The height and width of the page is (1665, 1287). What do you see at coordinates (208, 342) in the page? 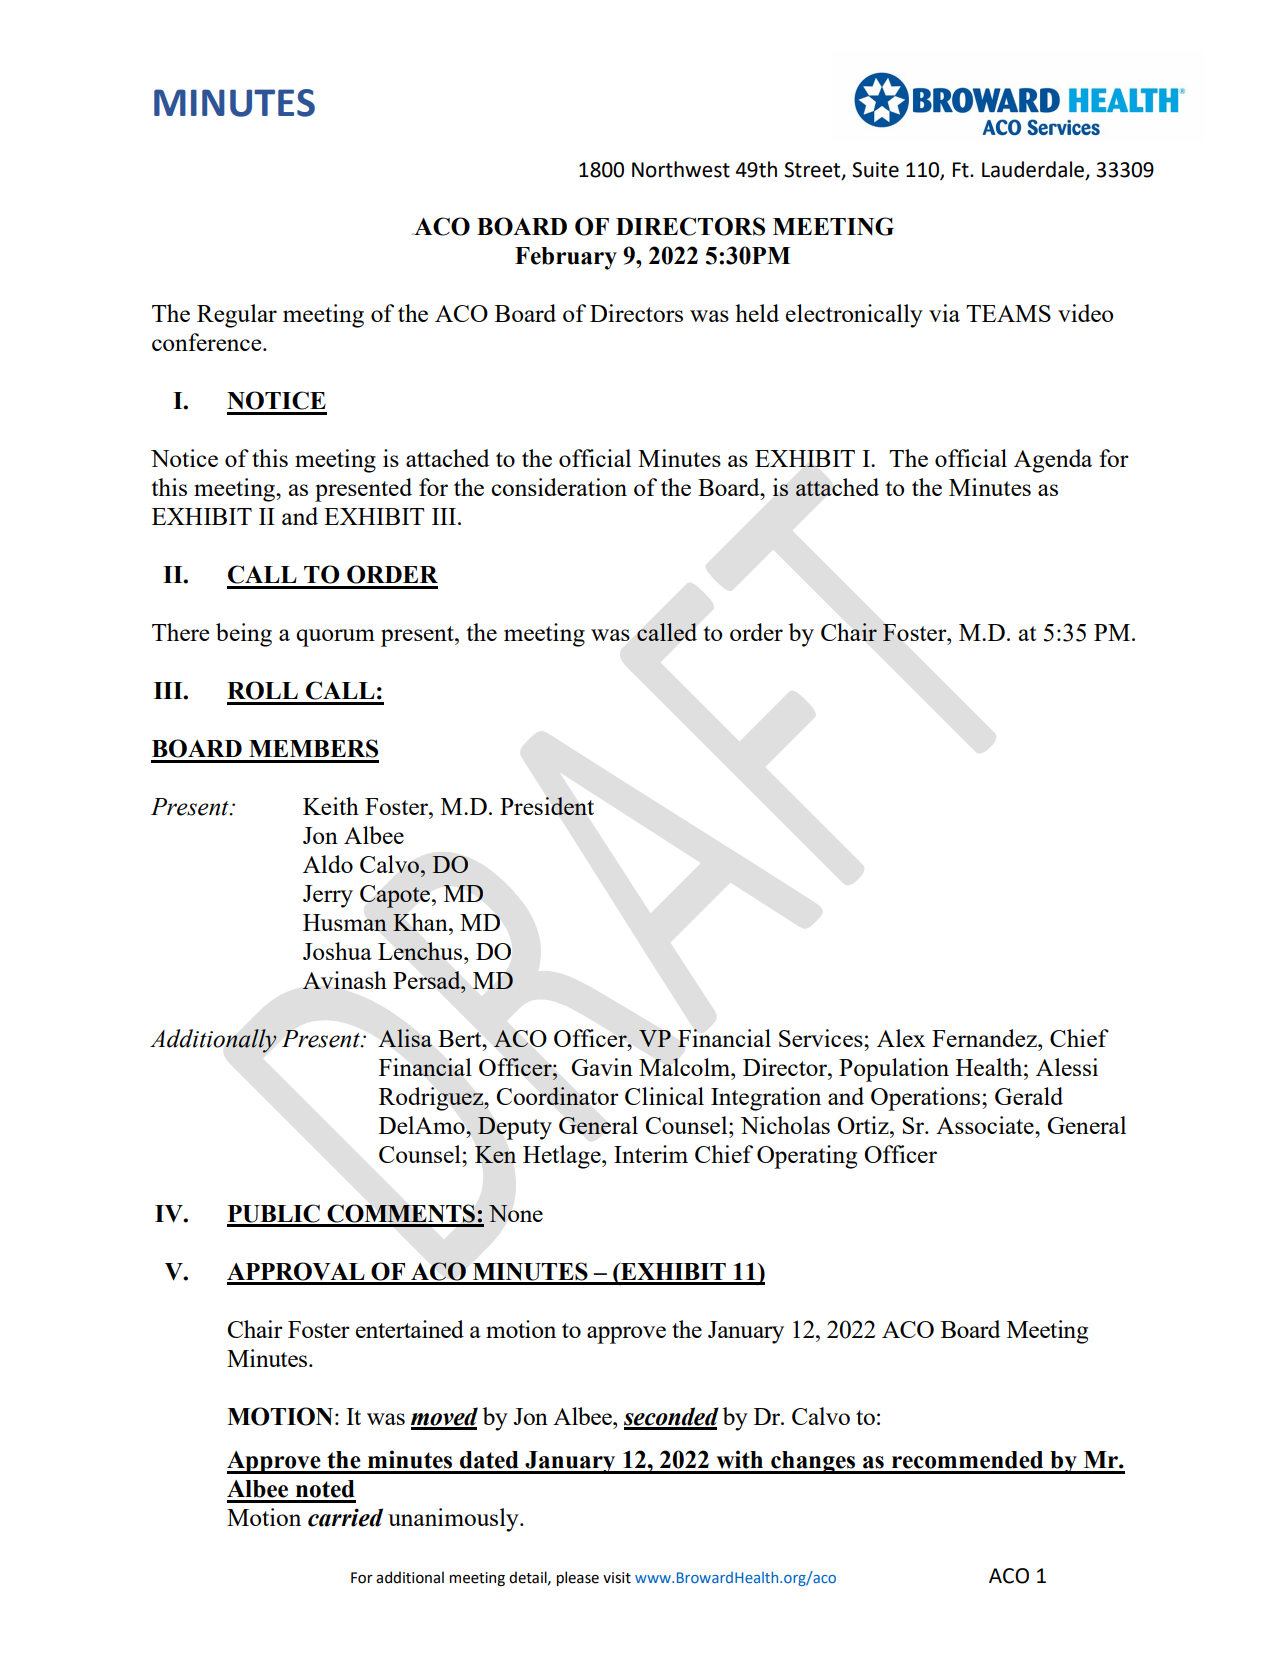
I see `conference` at bounding box center [208, 342].
